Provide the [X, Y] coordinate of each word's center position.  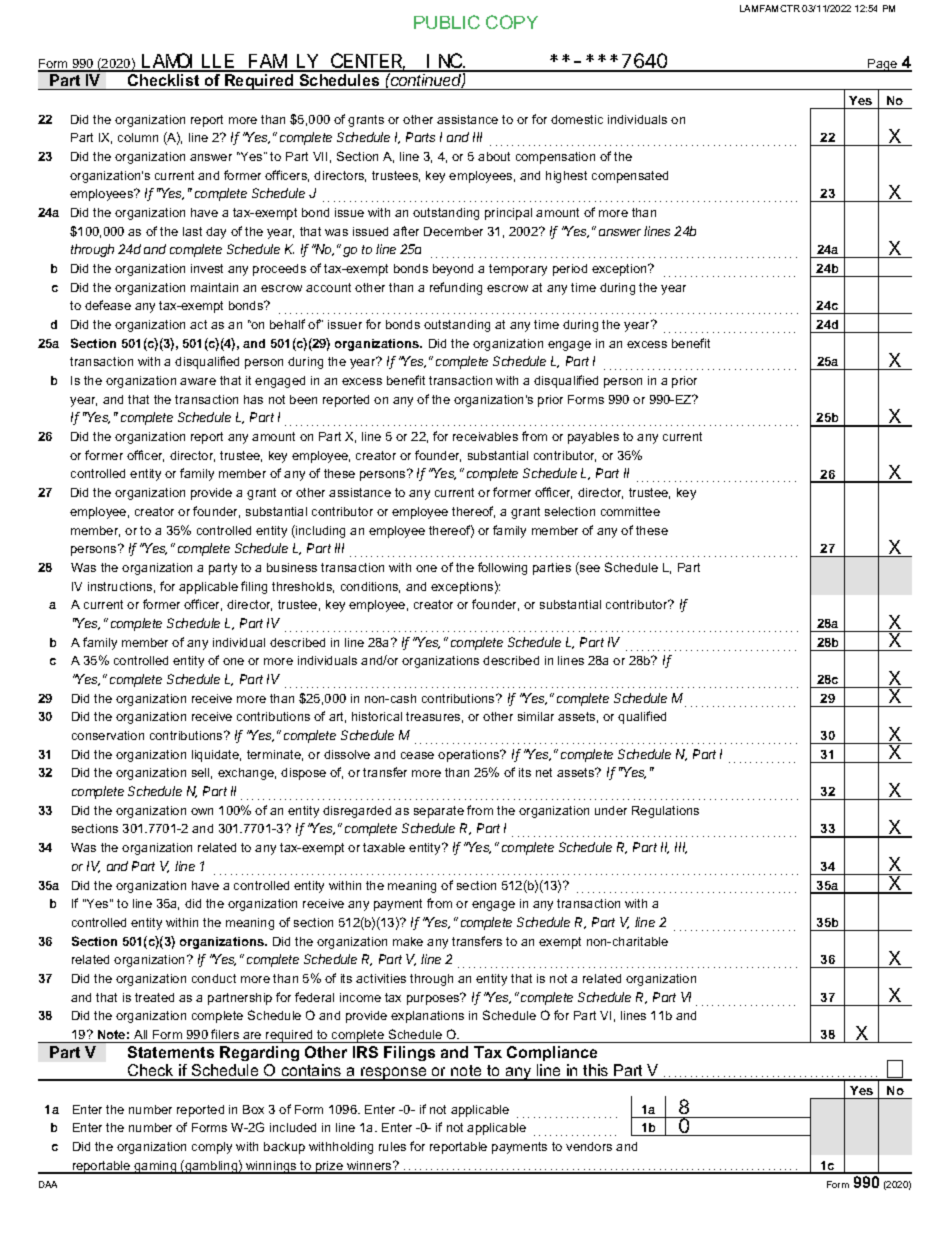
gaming [155, 1167]
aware [198, 381]
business [292, 567]
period [570, 270]
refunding [456, 288]
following [502, 568]
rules [392, 1146]
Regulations [665, 812]
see [589, 570]
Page [883, 65]
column [138, 137]
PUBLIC [447, 22]
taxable [384, 847]
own [202, 811]
